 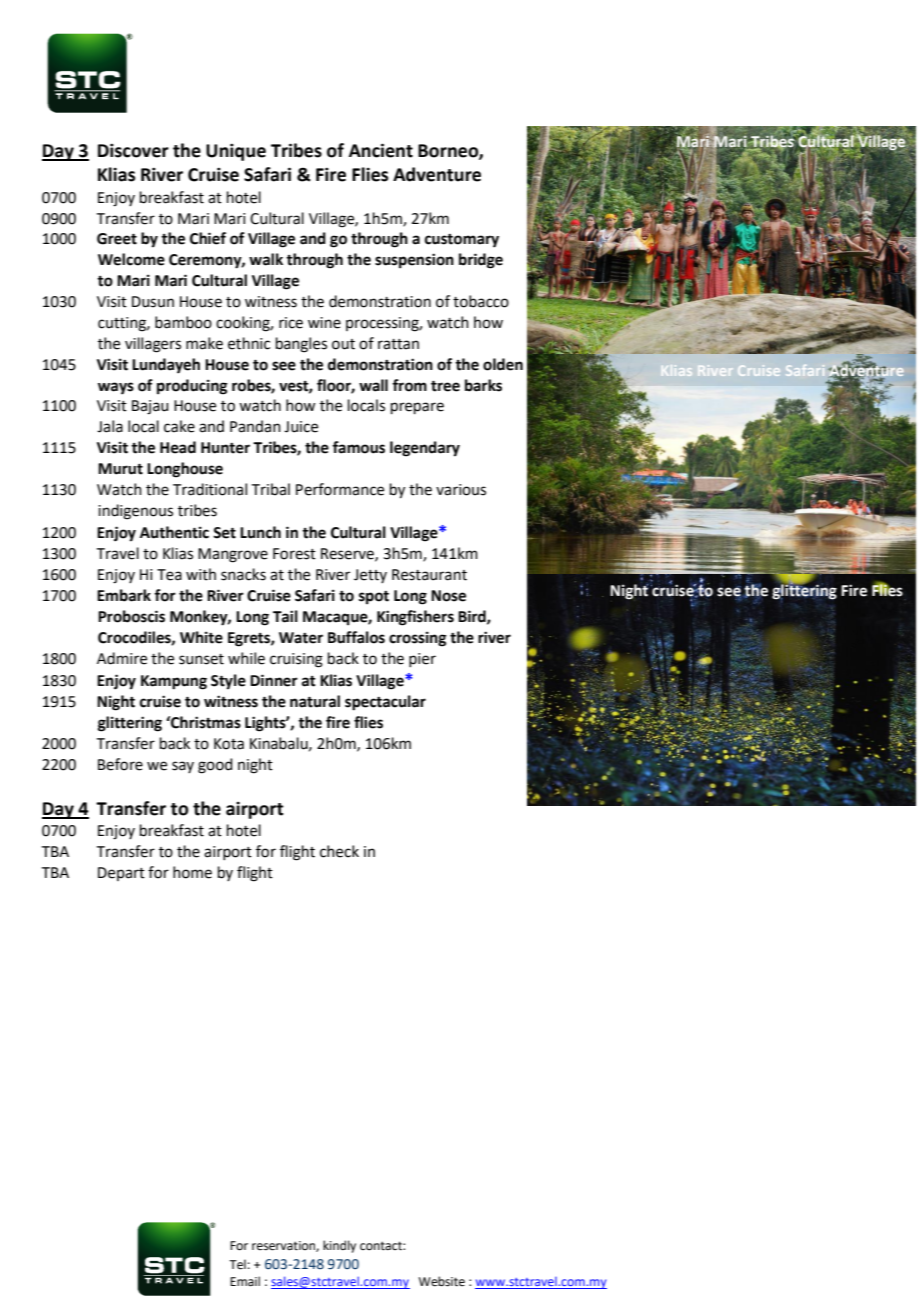 What do you see at coordinates (461, 490) in the page?
I see `various` at bounding box center [461, 490].
